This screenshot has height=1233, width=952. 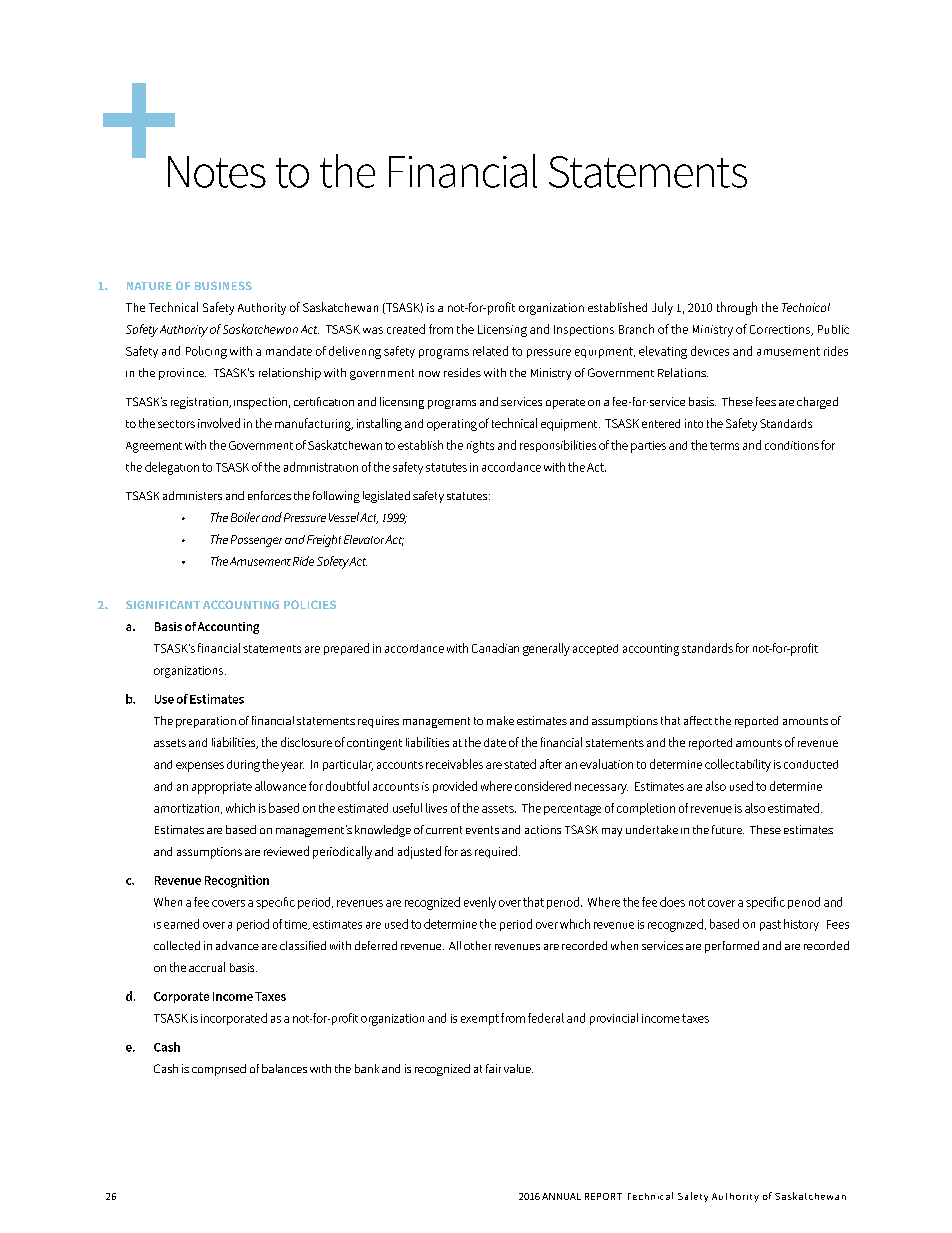 What do you see at coordinates (206, 722) in the screenshot?
I see `preparation` at bounding box center [206, 722].
